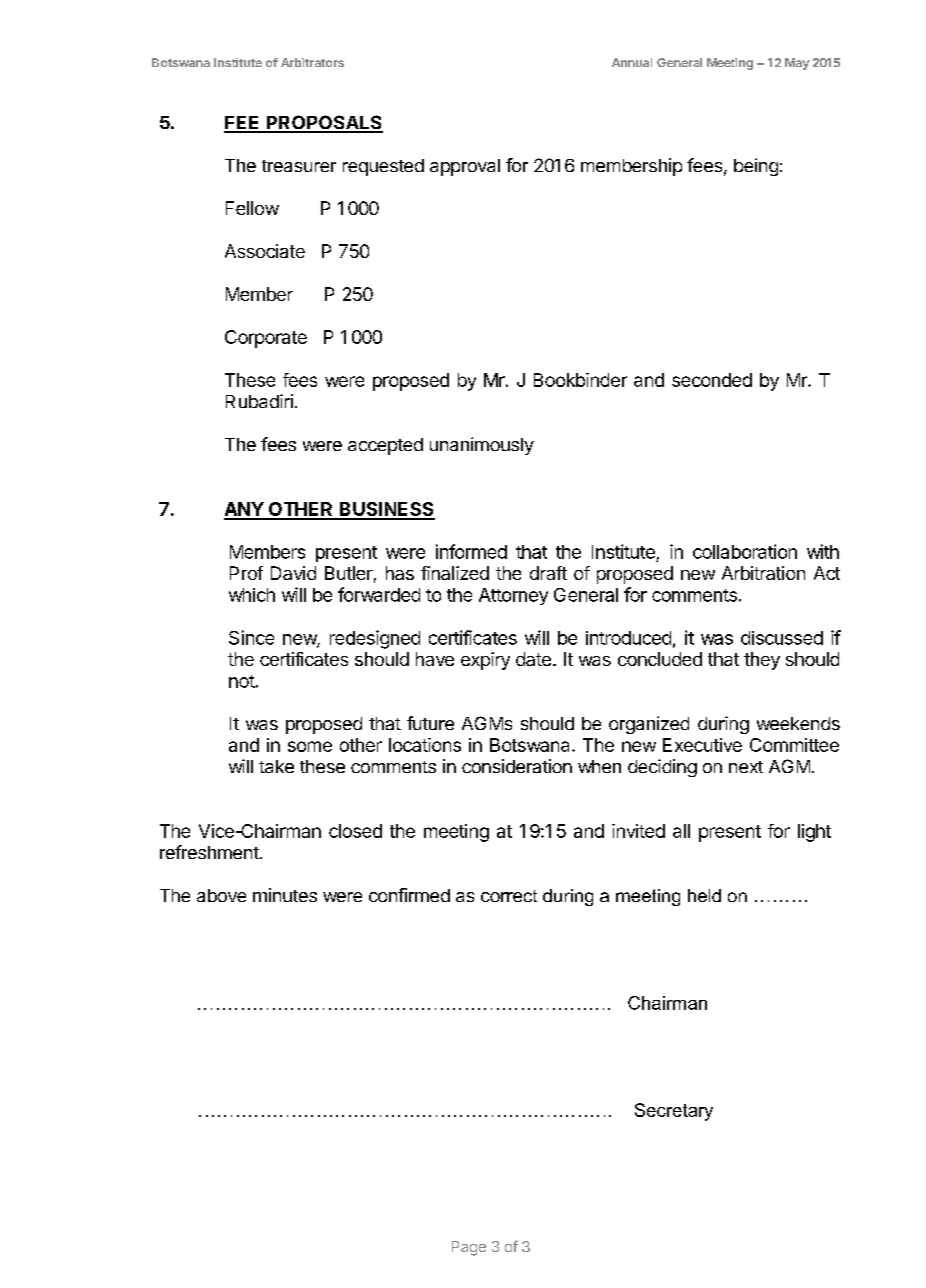  What do you see at coordinates (465, 167) in the page?
I see `approval` at bounding box center [465, 167].
